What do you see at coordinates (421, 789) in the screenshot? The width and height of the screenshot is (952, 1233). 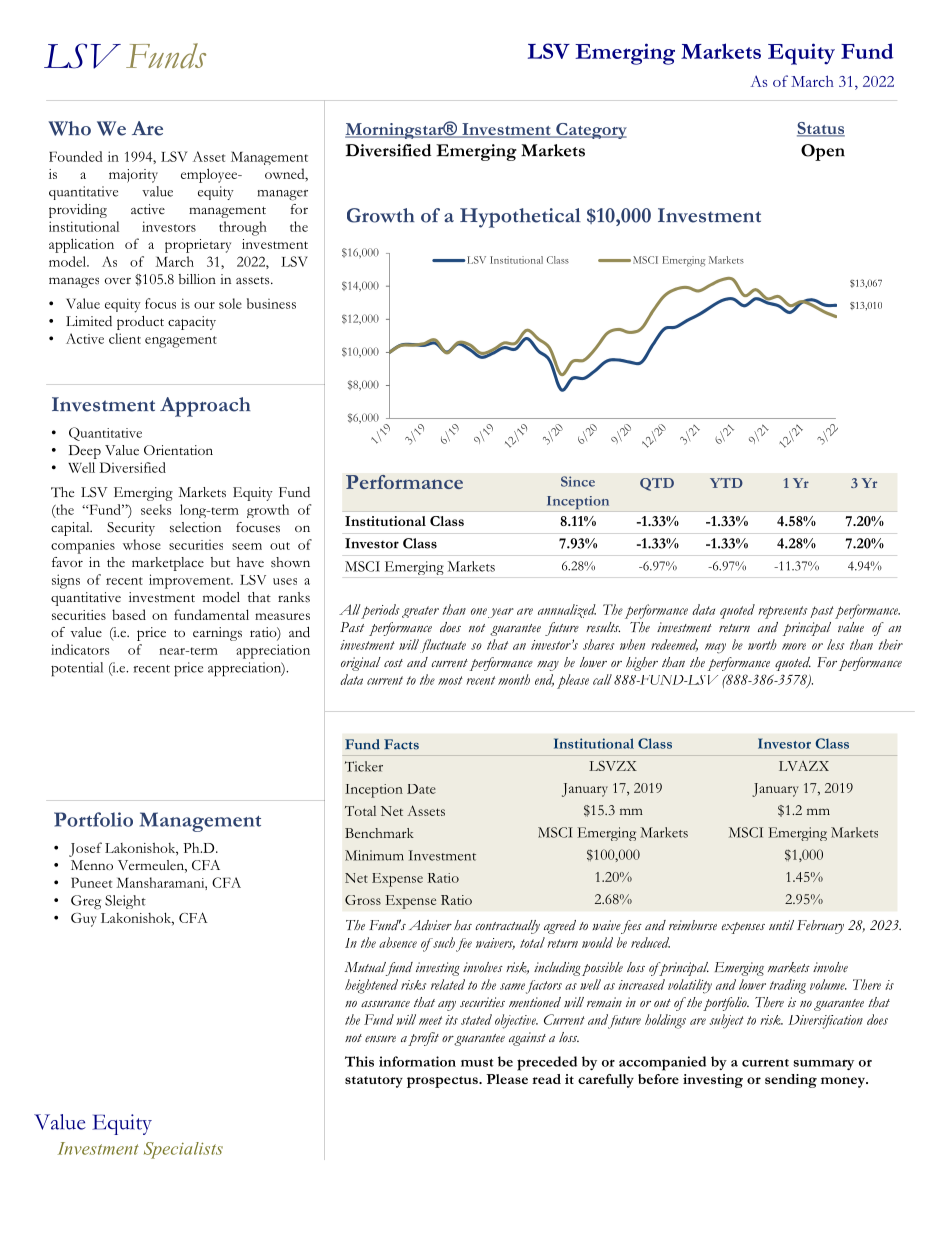 I see `Date` at bounding box center [421, 789].
